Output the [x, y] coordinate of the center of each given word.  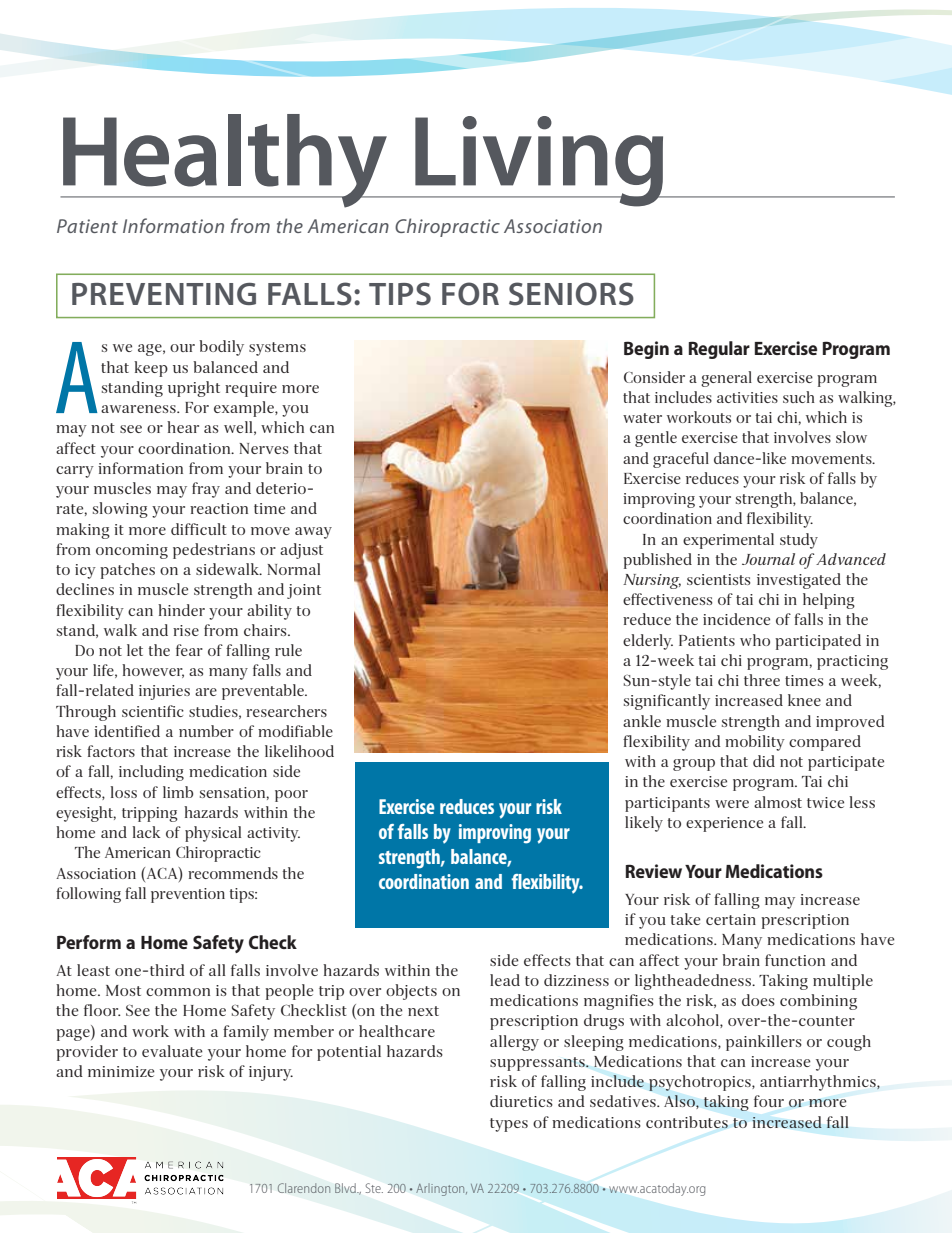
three [762, 680]
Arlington [441, 1190]
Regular [719, 350]
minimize [121, 1071]
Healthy [225, 161]
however [153, 671]
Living [539, 161]
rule [288, 650]
